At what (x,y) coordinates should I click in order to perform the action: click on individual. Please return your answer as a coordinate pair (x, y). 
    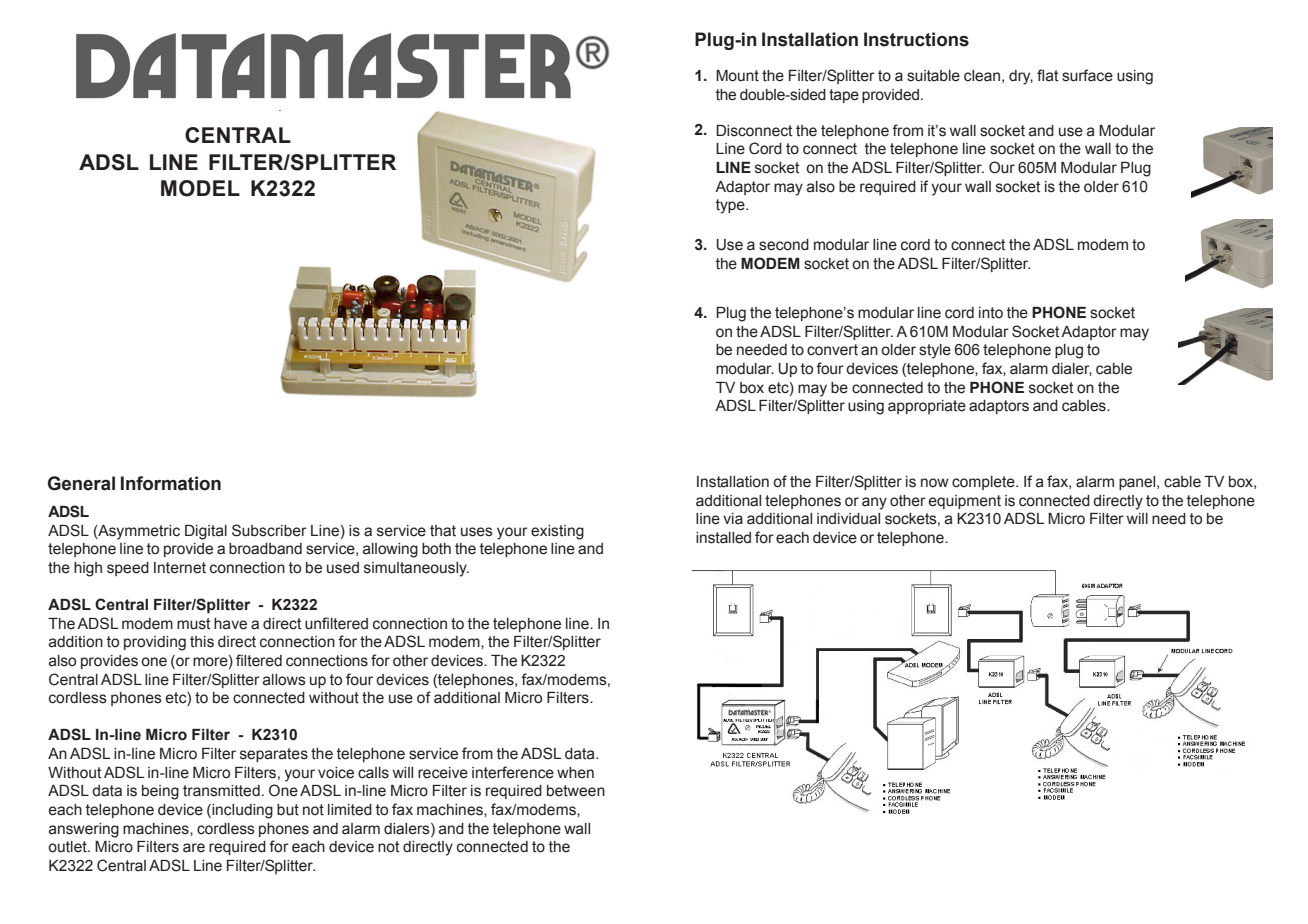
    Looking at the image, I should click on (848, 519).
